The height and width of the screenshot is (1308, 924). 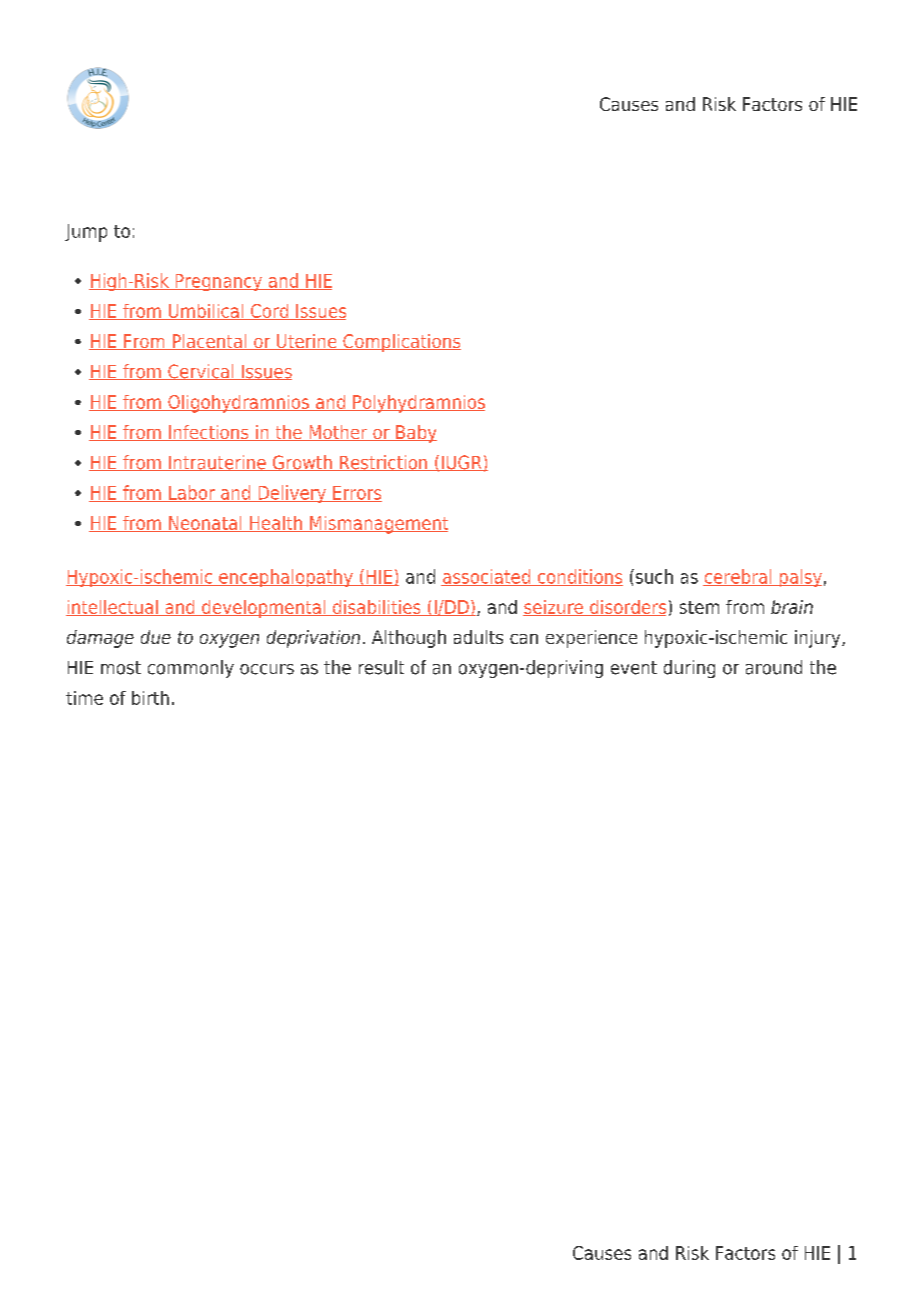 What do you see at coordinates (150, 698) in the screenshot?
I see `birth` at bounding box center [150, 698].
